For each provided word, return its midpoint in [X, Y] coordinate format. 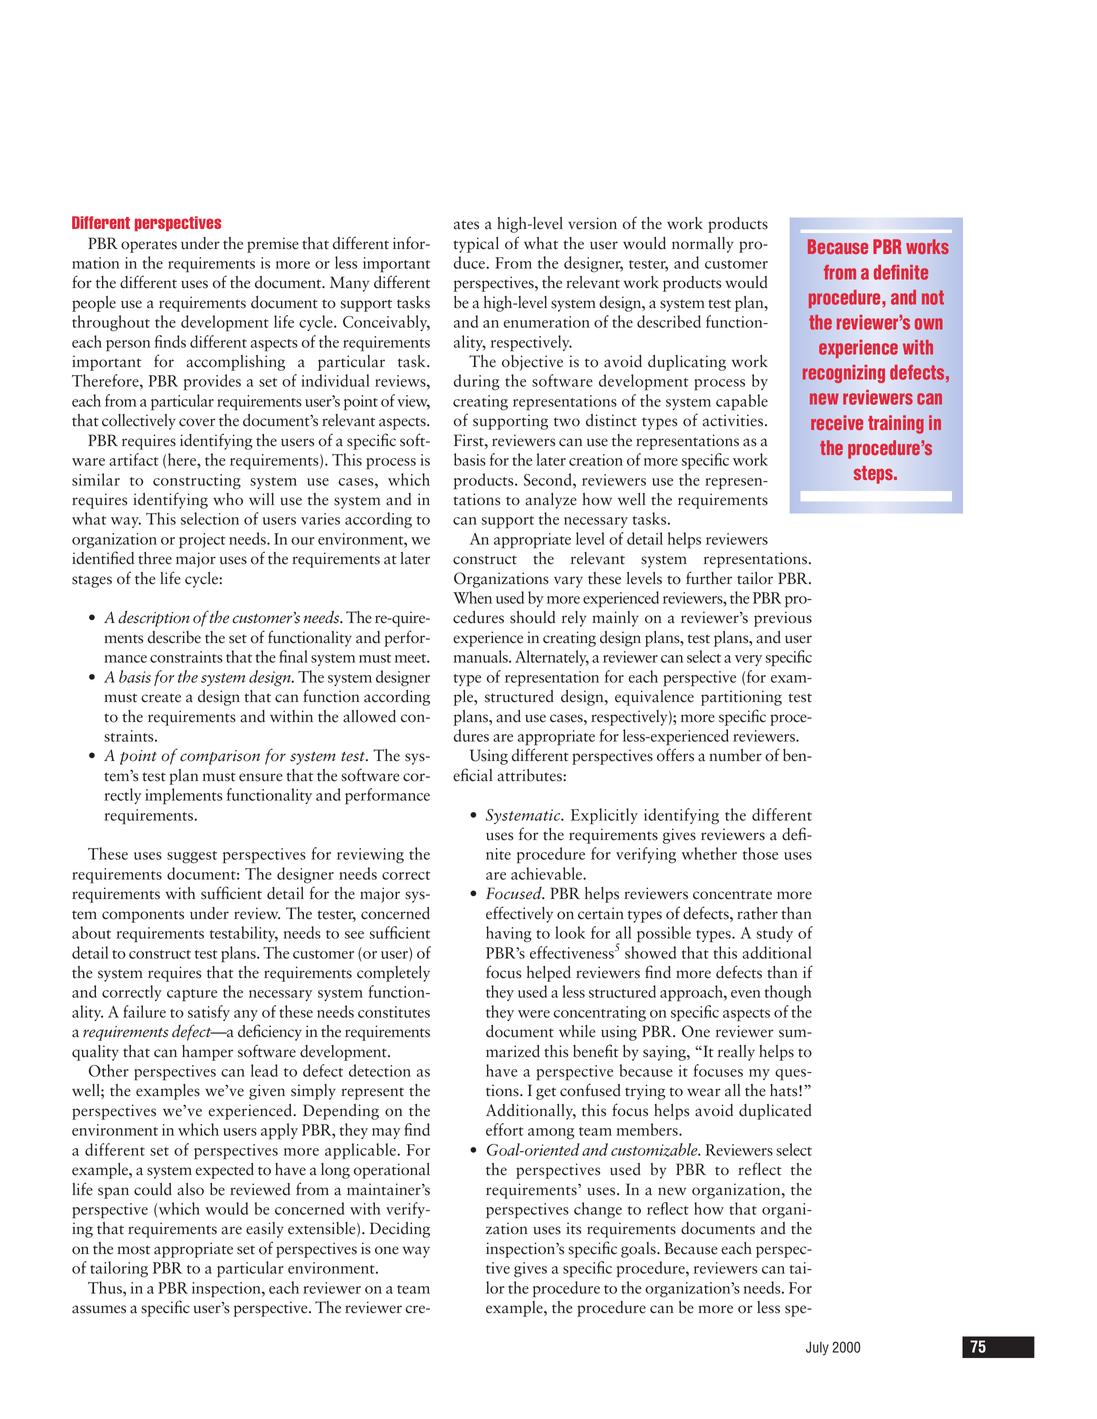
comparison [220, 757]
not [933, 297]
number [736, 755]
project [202, 541]
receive [837, 422]
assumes [99, 1309]
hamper [207, 1053]
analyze [551, 501]
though [788, 993]
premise [273, 245]
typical [476, 245]
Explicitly [604, 816]
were [534, 1014]
